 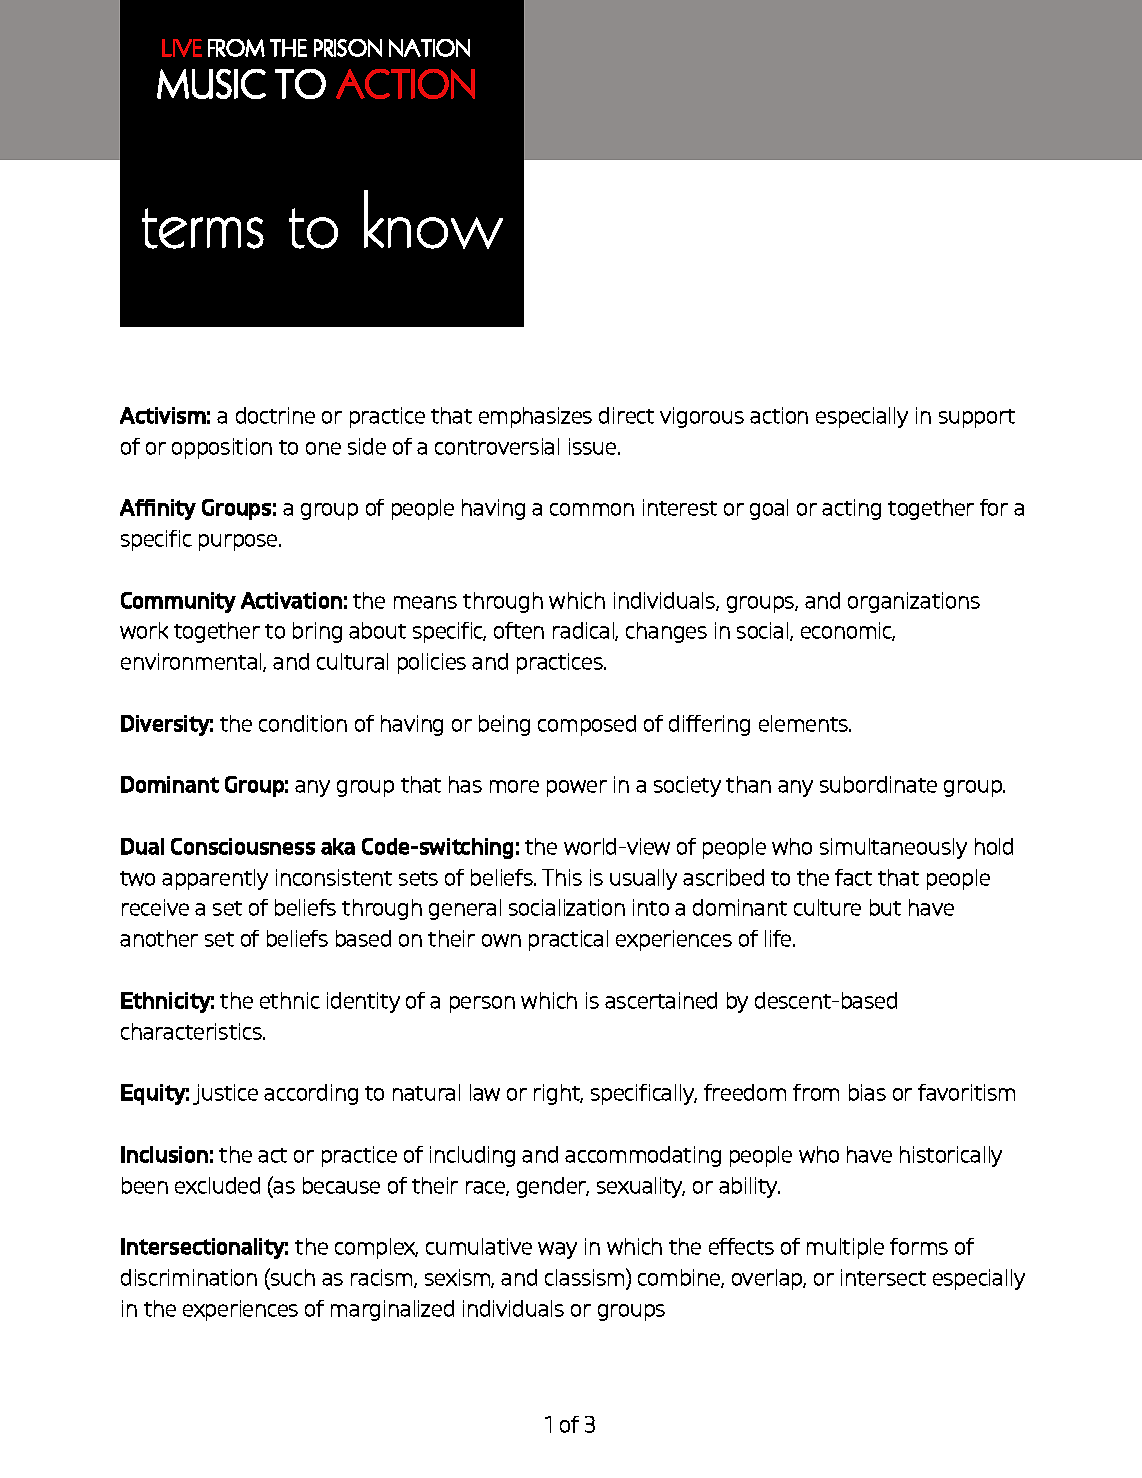 What do you see at coordinates (275, 415) in the screenshot?
I see `doctrine` at bounding box center [275, 415].
